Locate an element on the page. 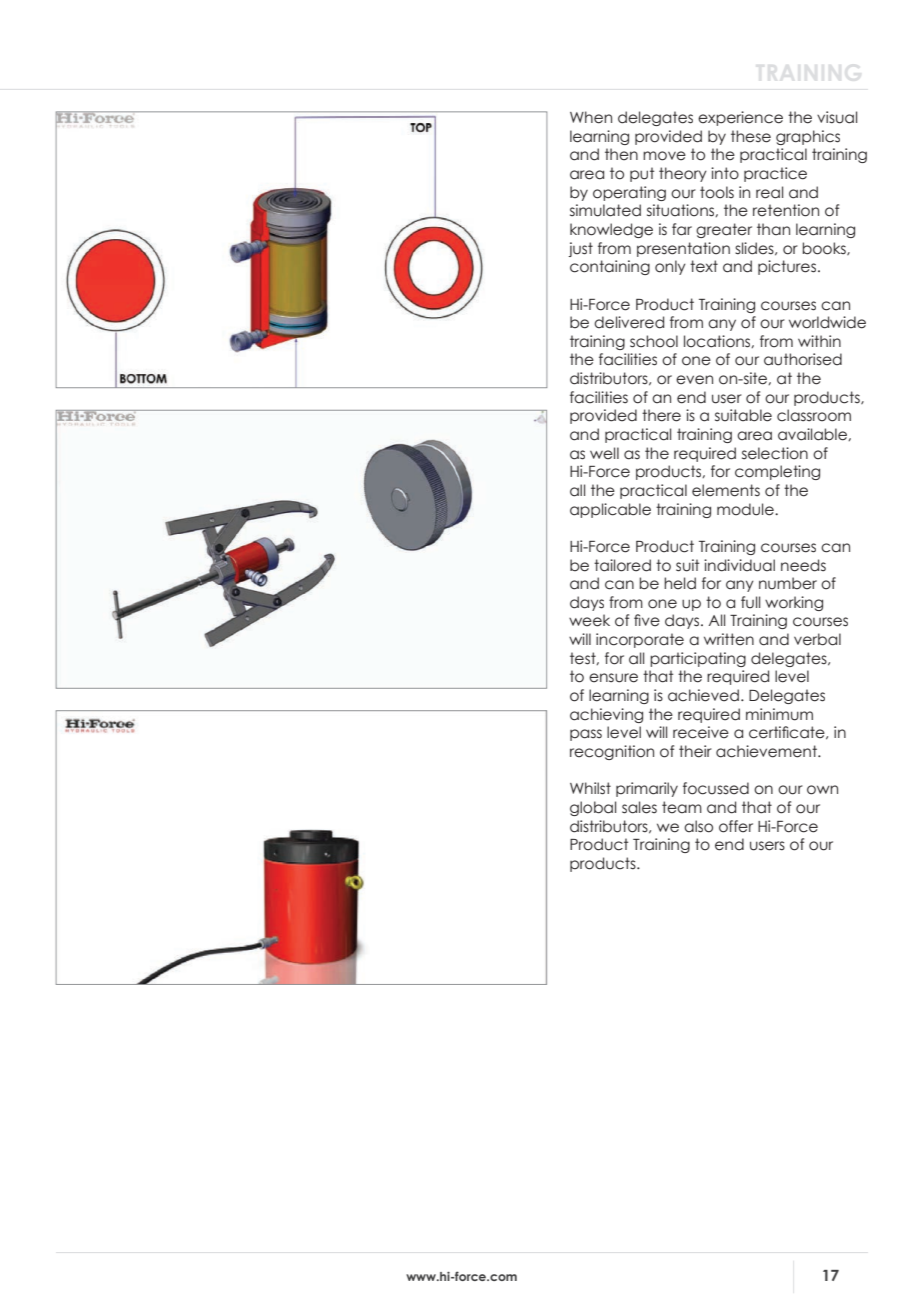  global is located at coordinates (593, 808).
